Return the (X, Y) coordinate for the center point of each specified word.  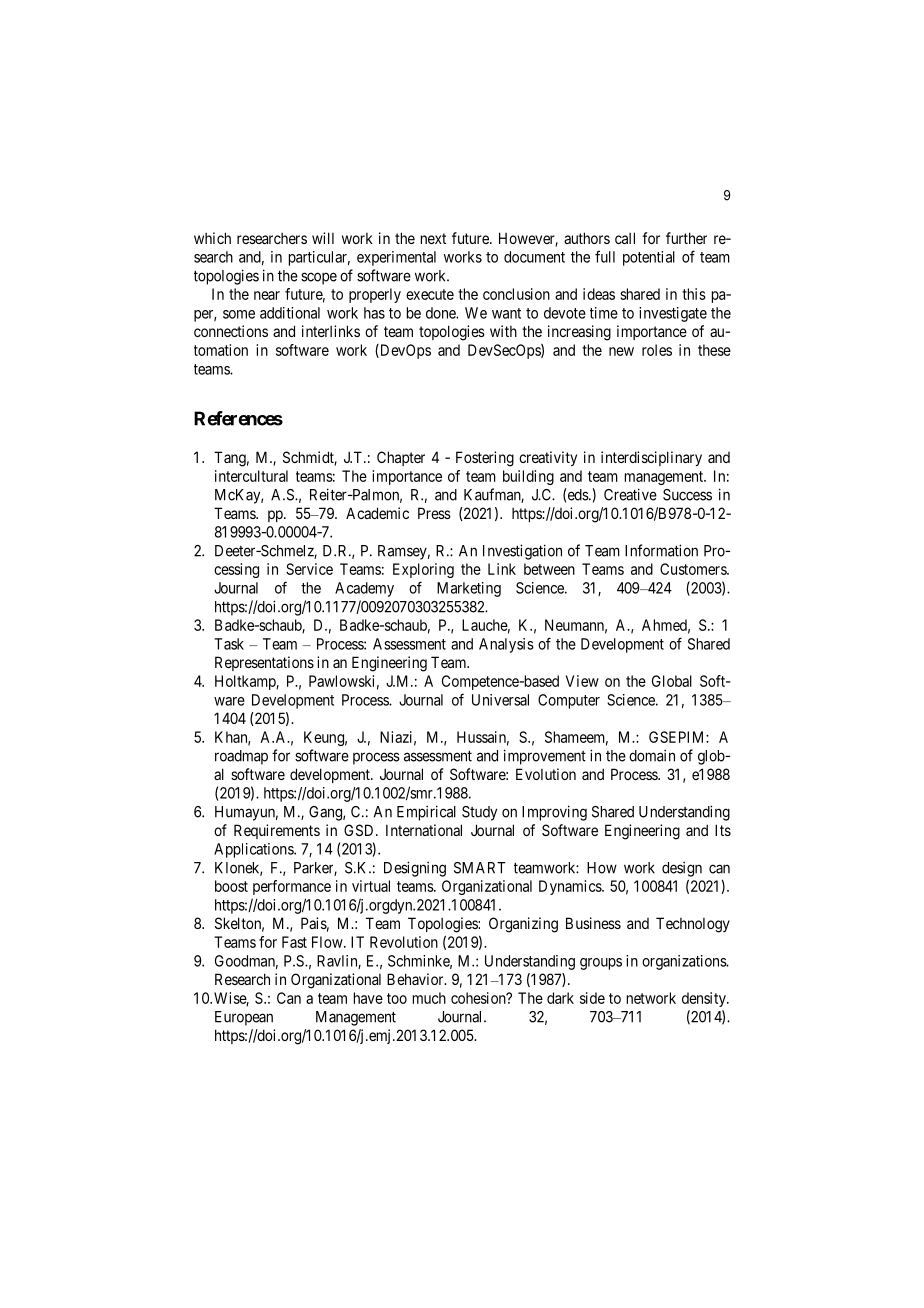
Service (309, 569)
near (267, 295)
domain (652, 755)
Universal (500, 700)
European (244, 1018)
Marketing (469, 589)
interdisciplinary (651, 458)
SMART (480, 868)
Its (723, 830)
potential (649, 258)
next (433, 238)
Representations (264, 663)
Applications (254, 850)
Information (661, 550)
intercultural (251, 476)
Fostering (485, 459)
